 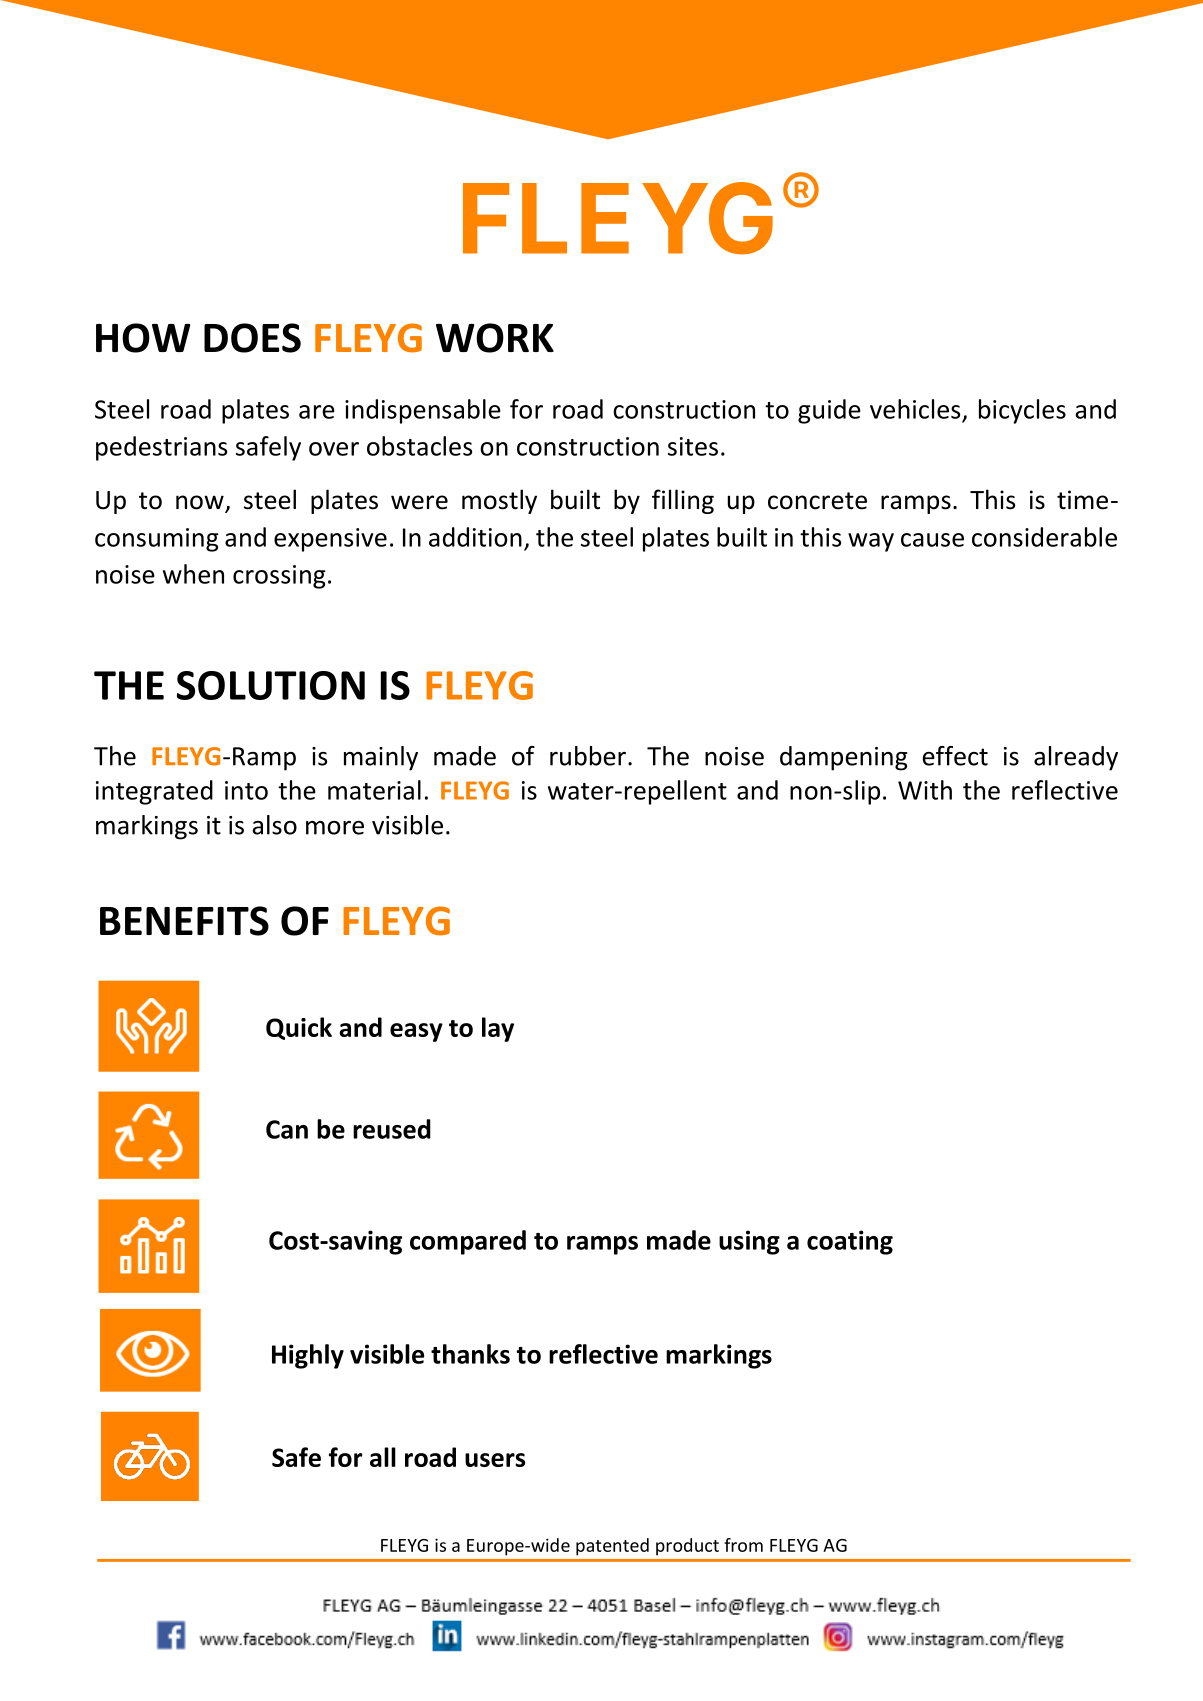 I want to click on patented, so click(x=612, y=1547).
